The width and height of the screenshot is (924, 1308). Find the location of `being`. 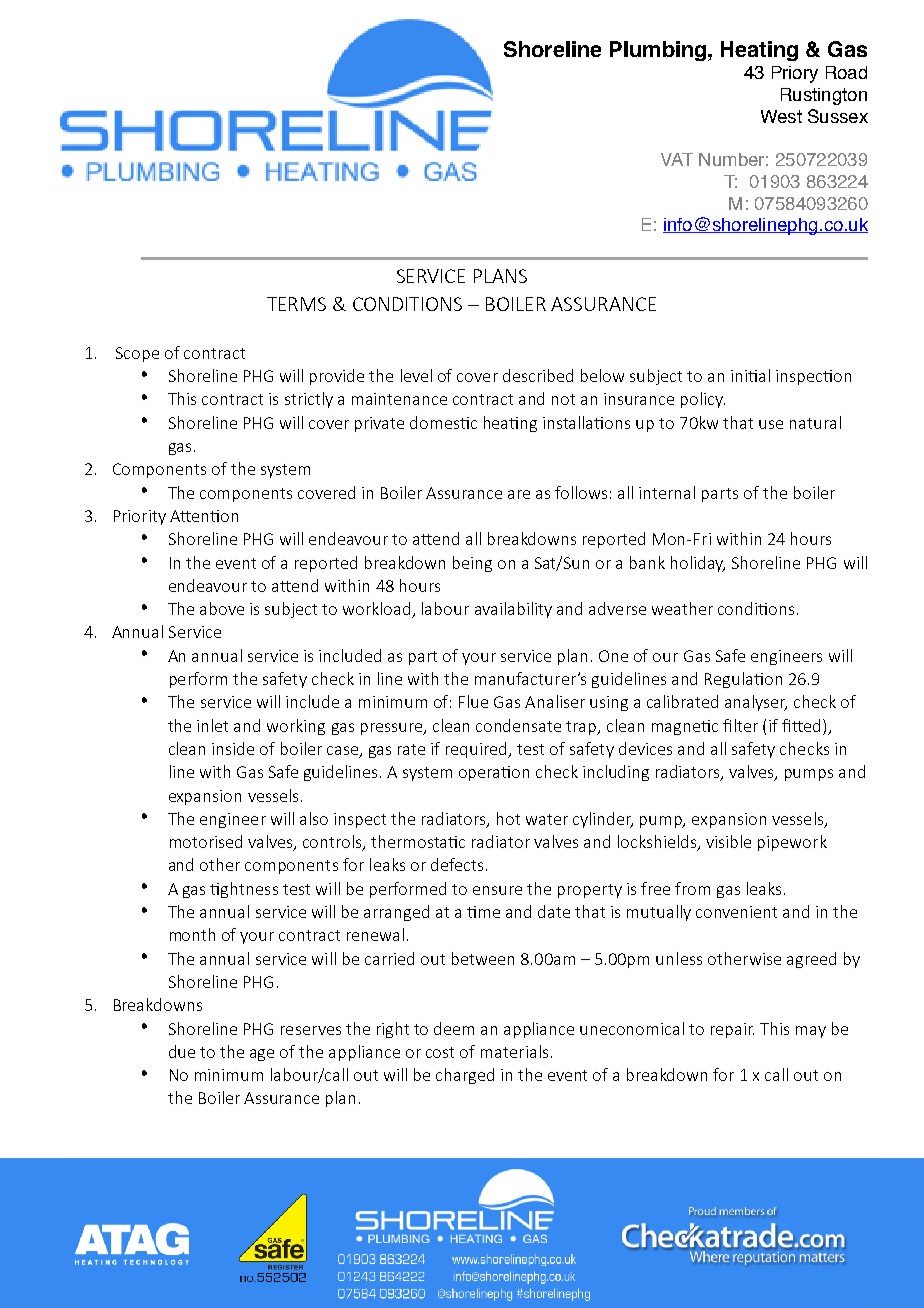

being is located at coordinates (472, 564).
